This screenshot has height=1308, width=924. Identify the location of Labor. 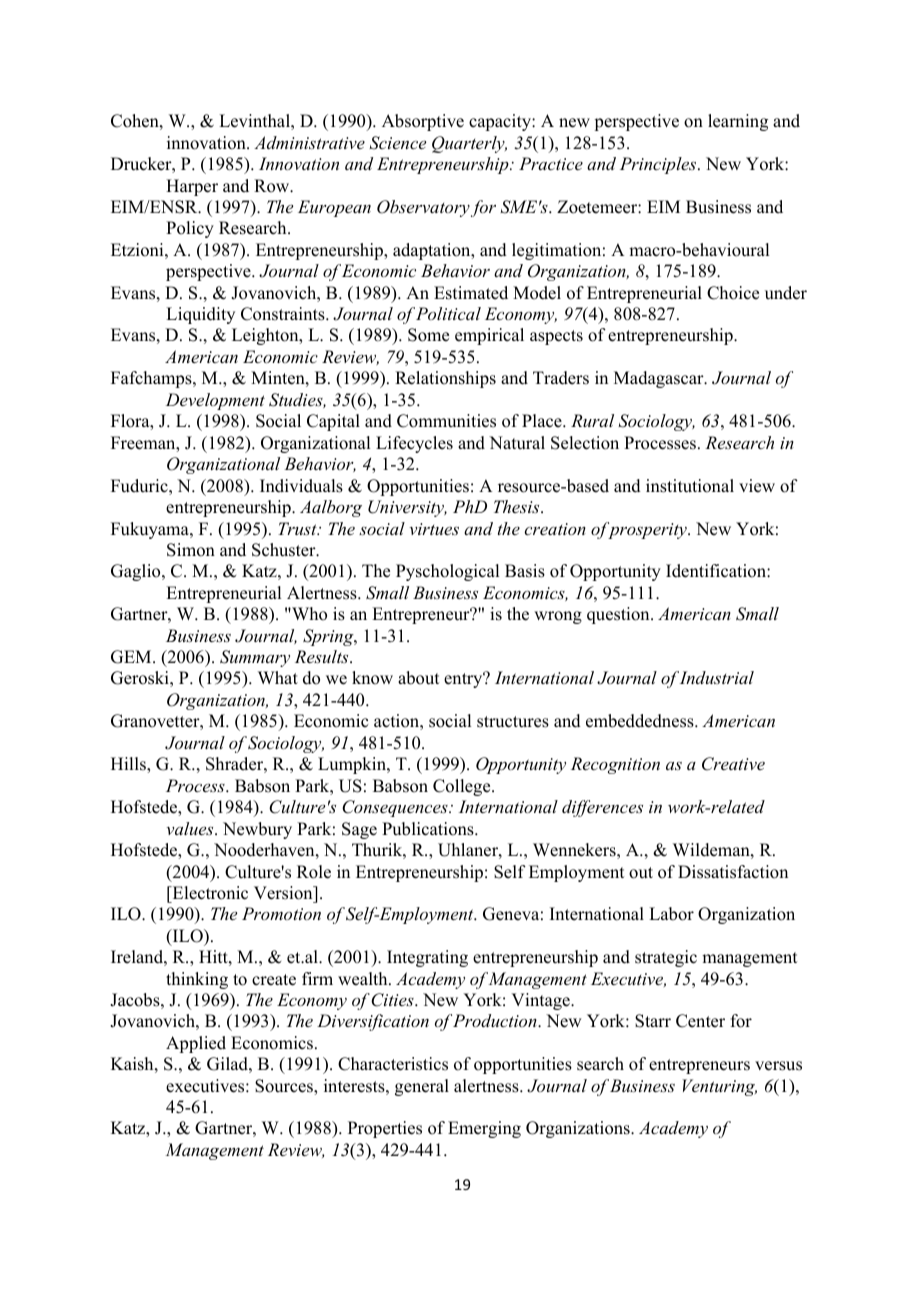
(671, 914).
